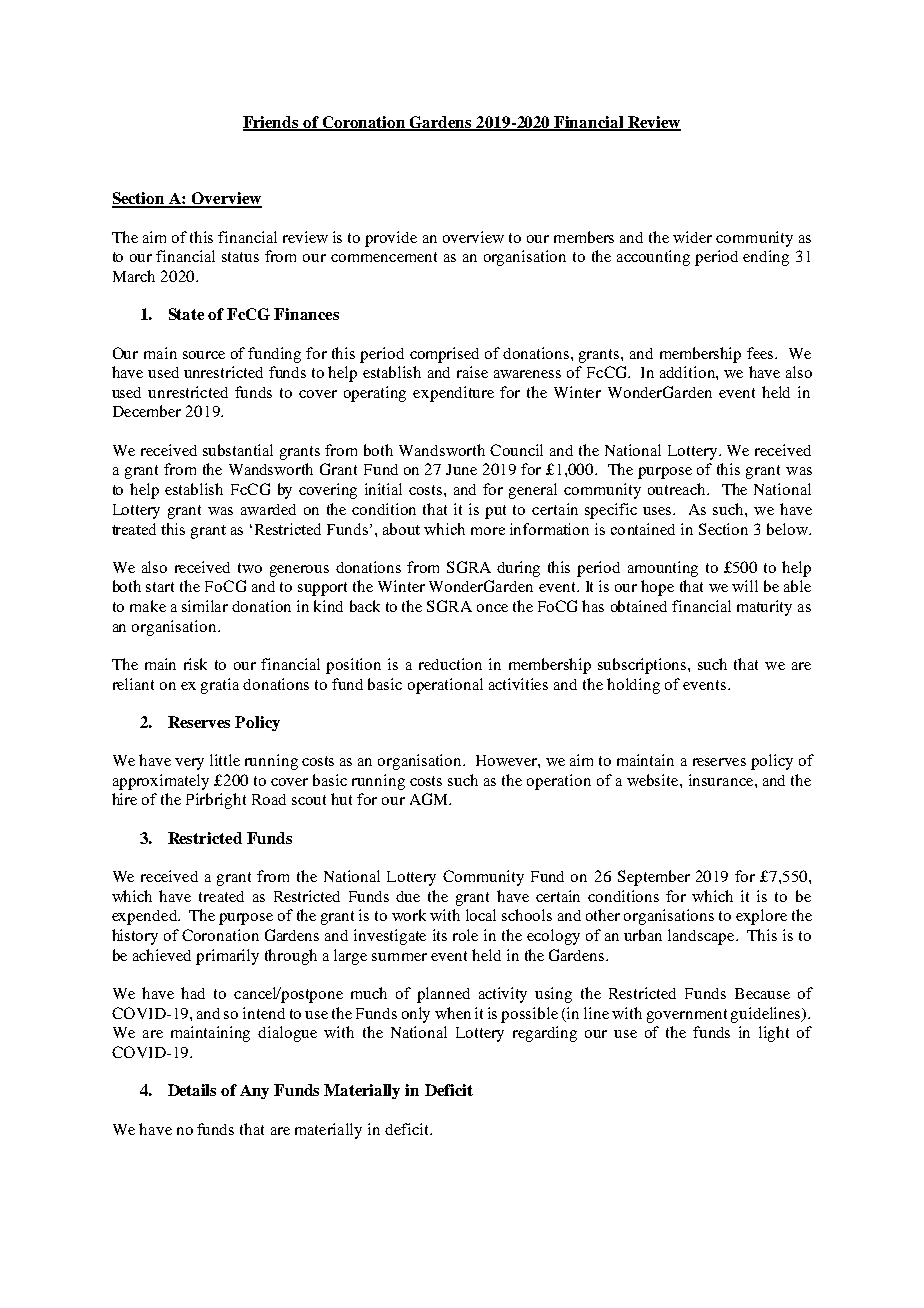 The width and height of the image is (924, 1308). Describe the element at coordinates (205, 606) in the image. I see `similar` at that location.
